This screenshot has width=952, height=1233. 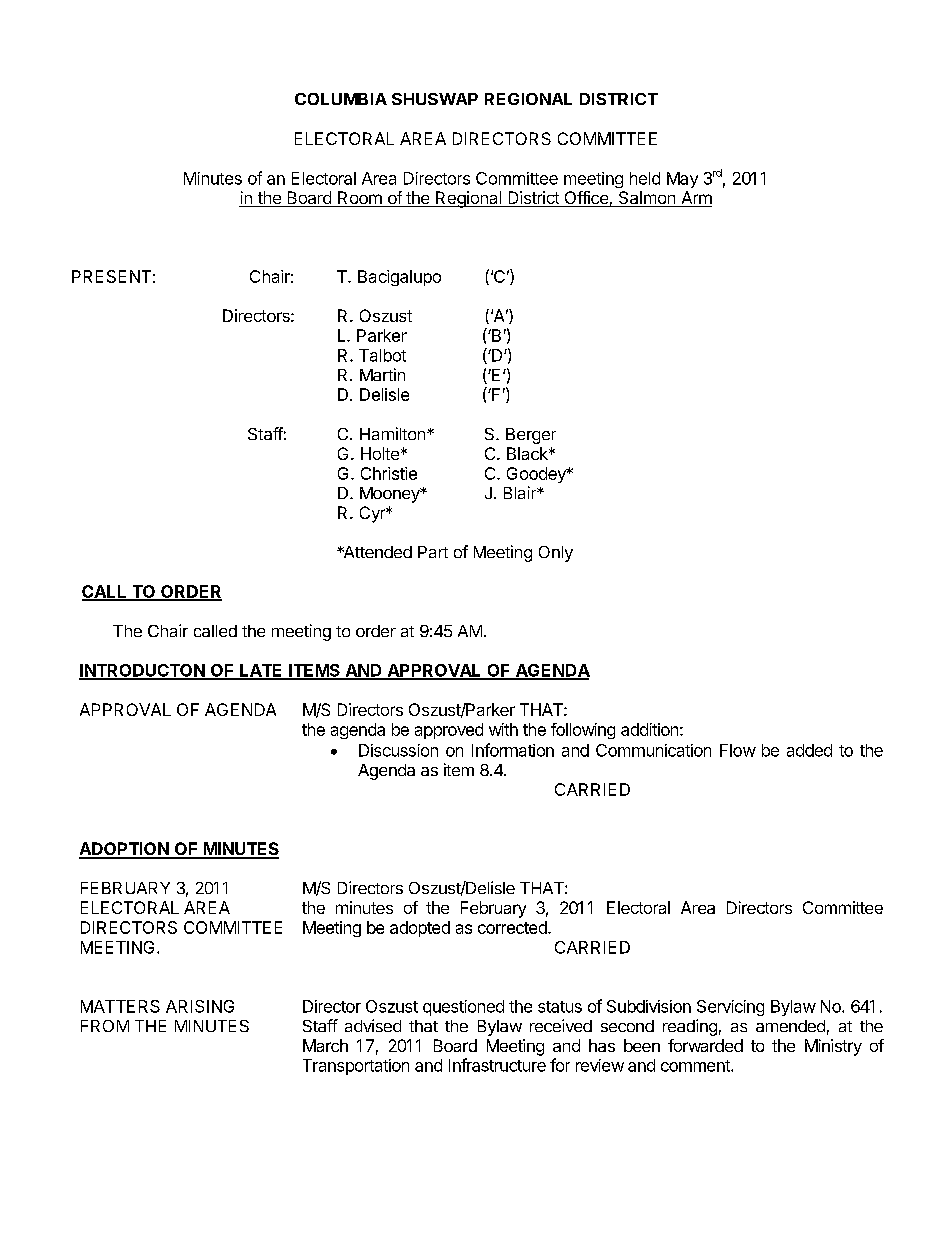 What do you see at coordinates (200, 1006) in the screenshot?
I see `ARISING` at bounding box center [200, 1006].
